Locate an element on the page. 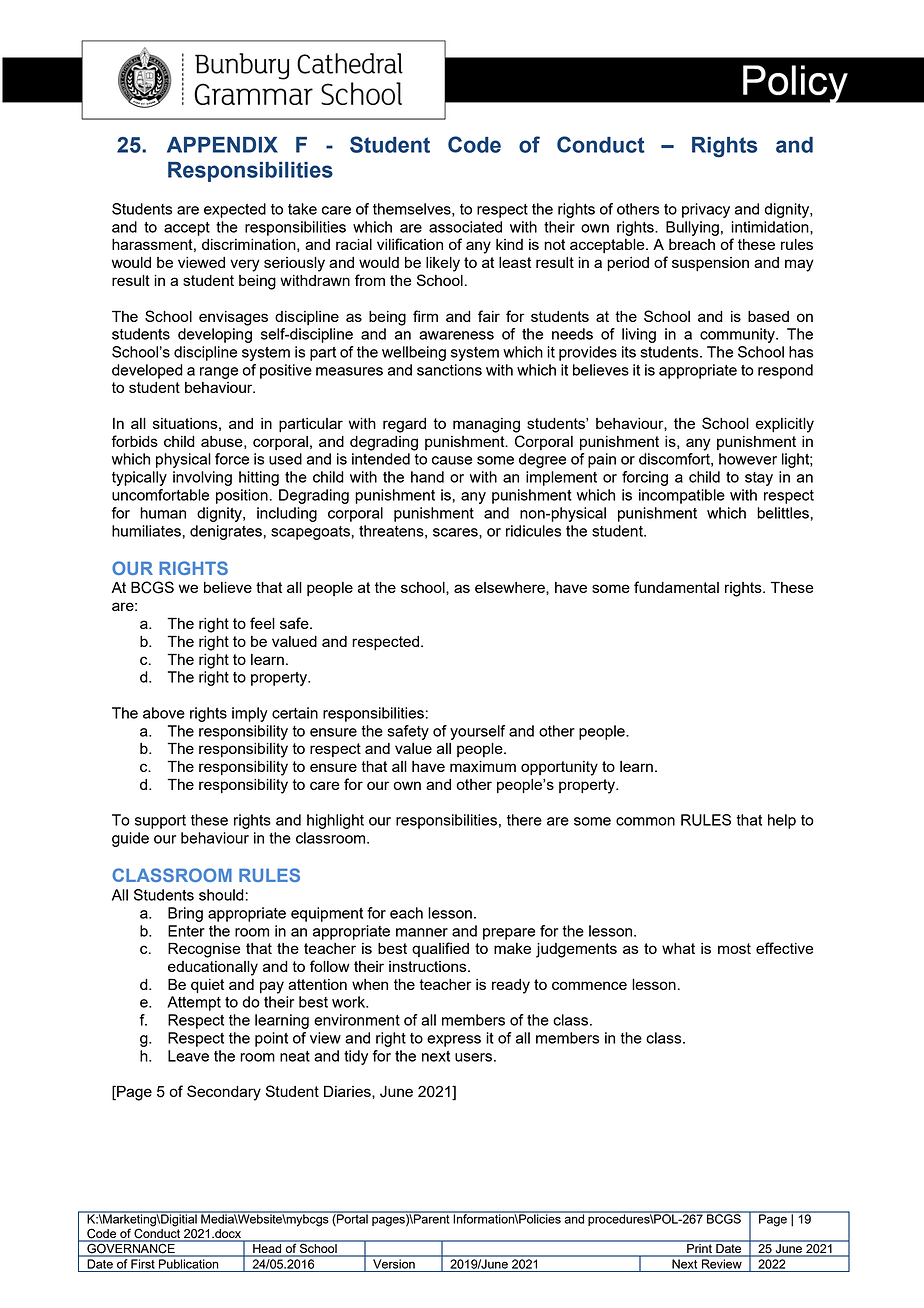  privacy is located at coordinates (706, 210).
